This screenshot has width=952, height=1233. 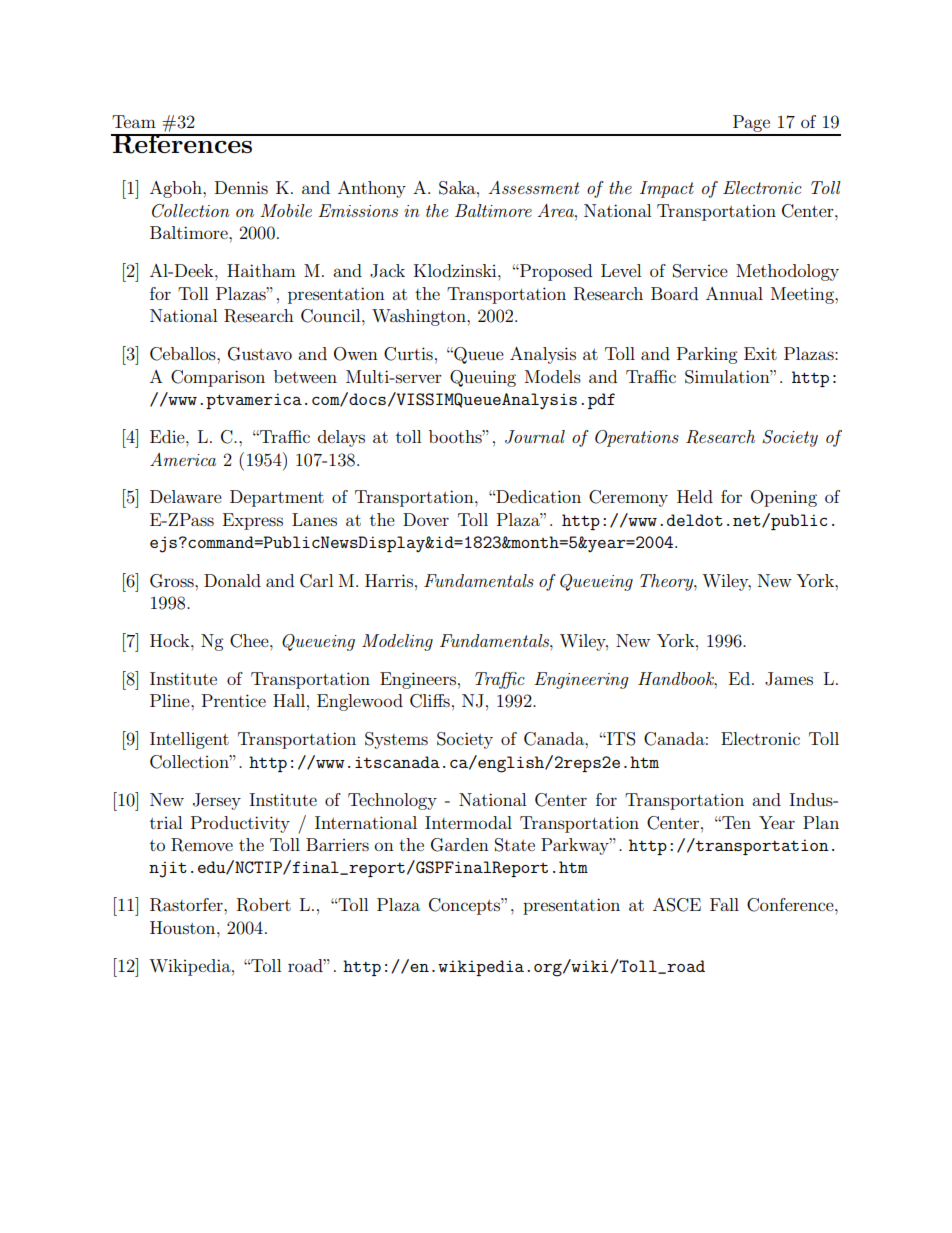 What do you see at coordinates (534, 187) in the screenshot?
I see `Assessment` at bounding box center [534, 187].
